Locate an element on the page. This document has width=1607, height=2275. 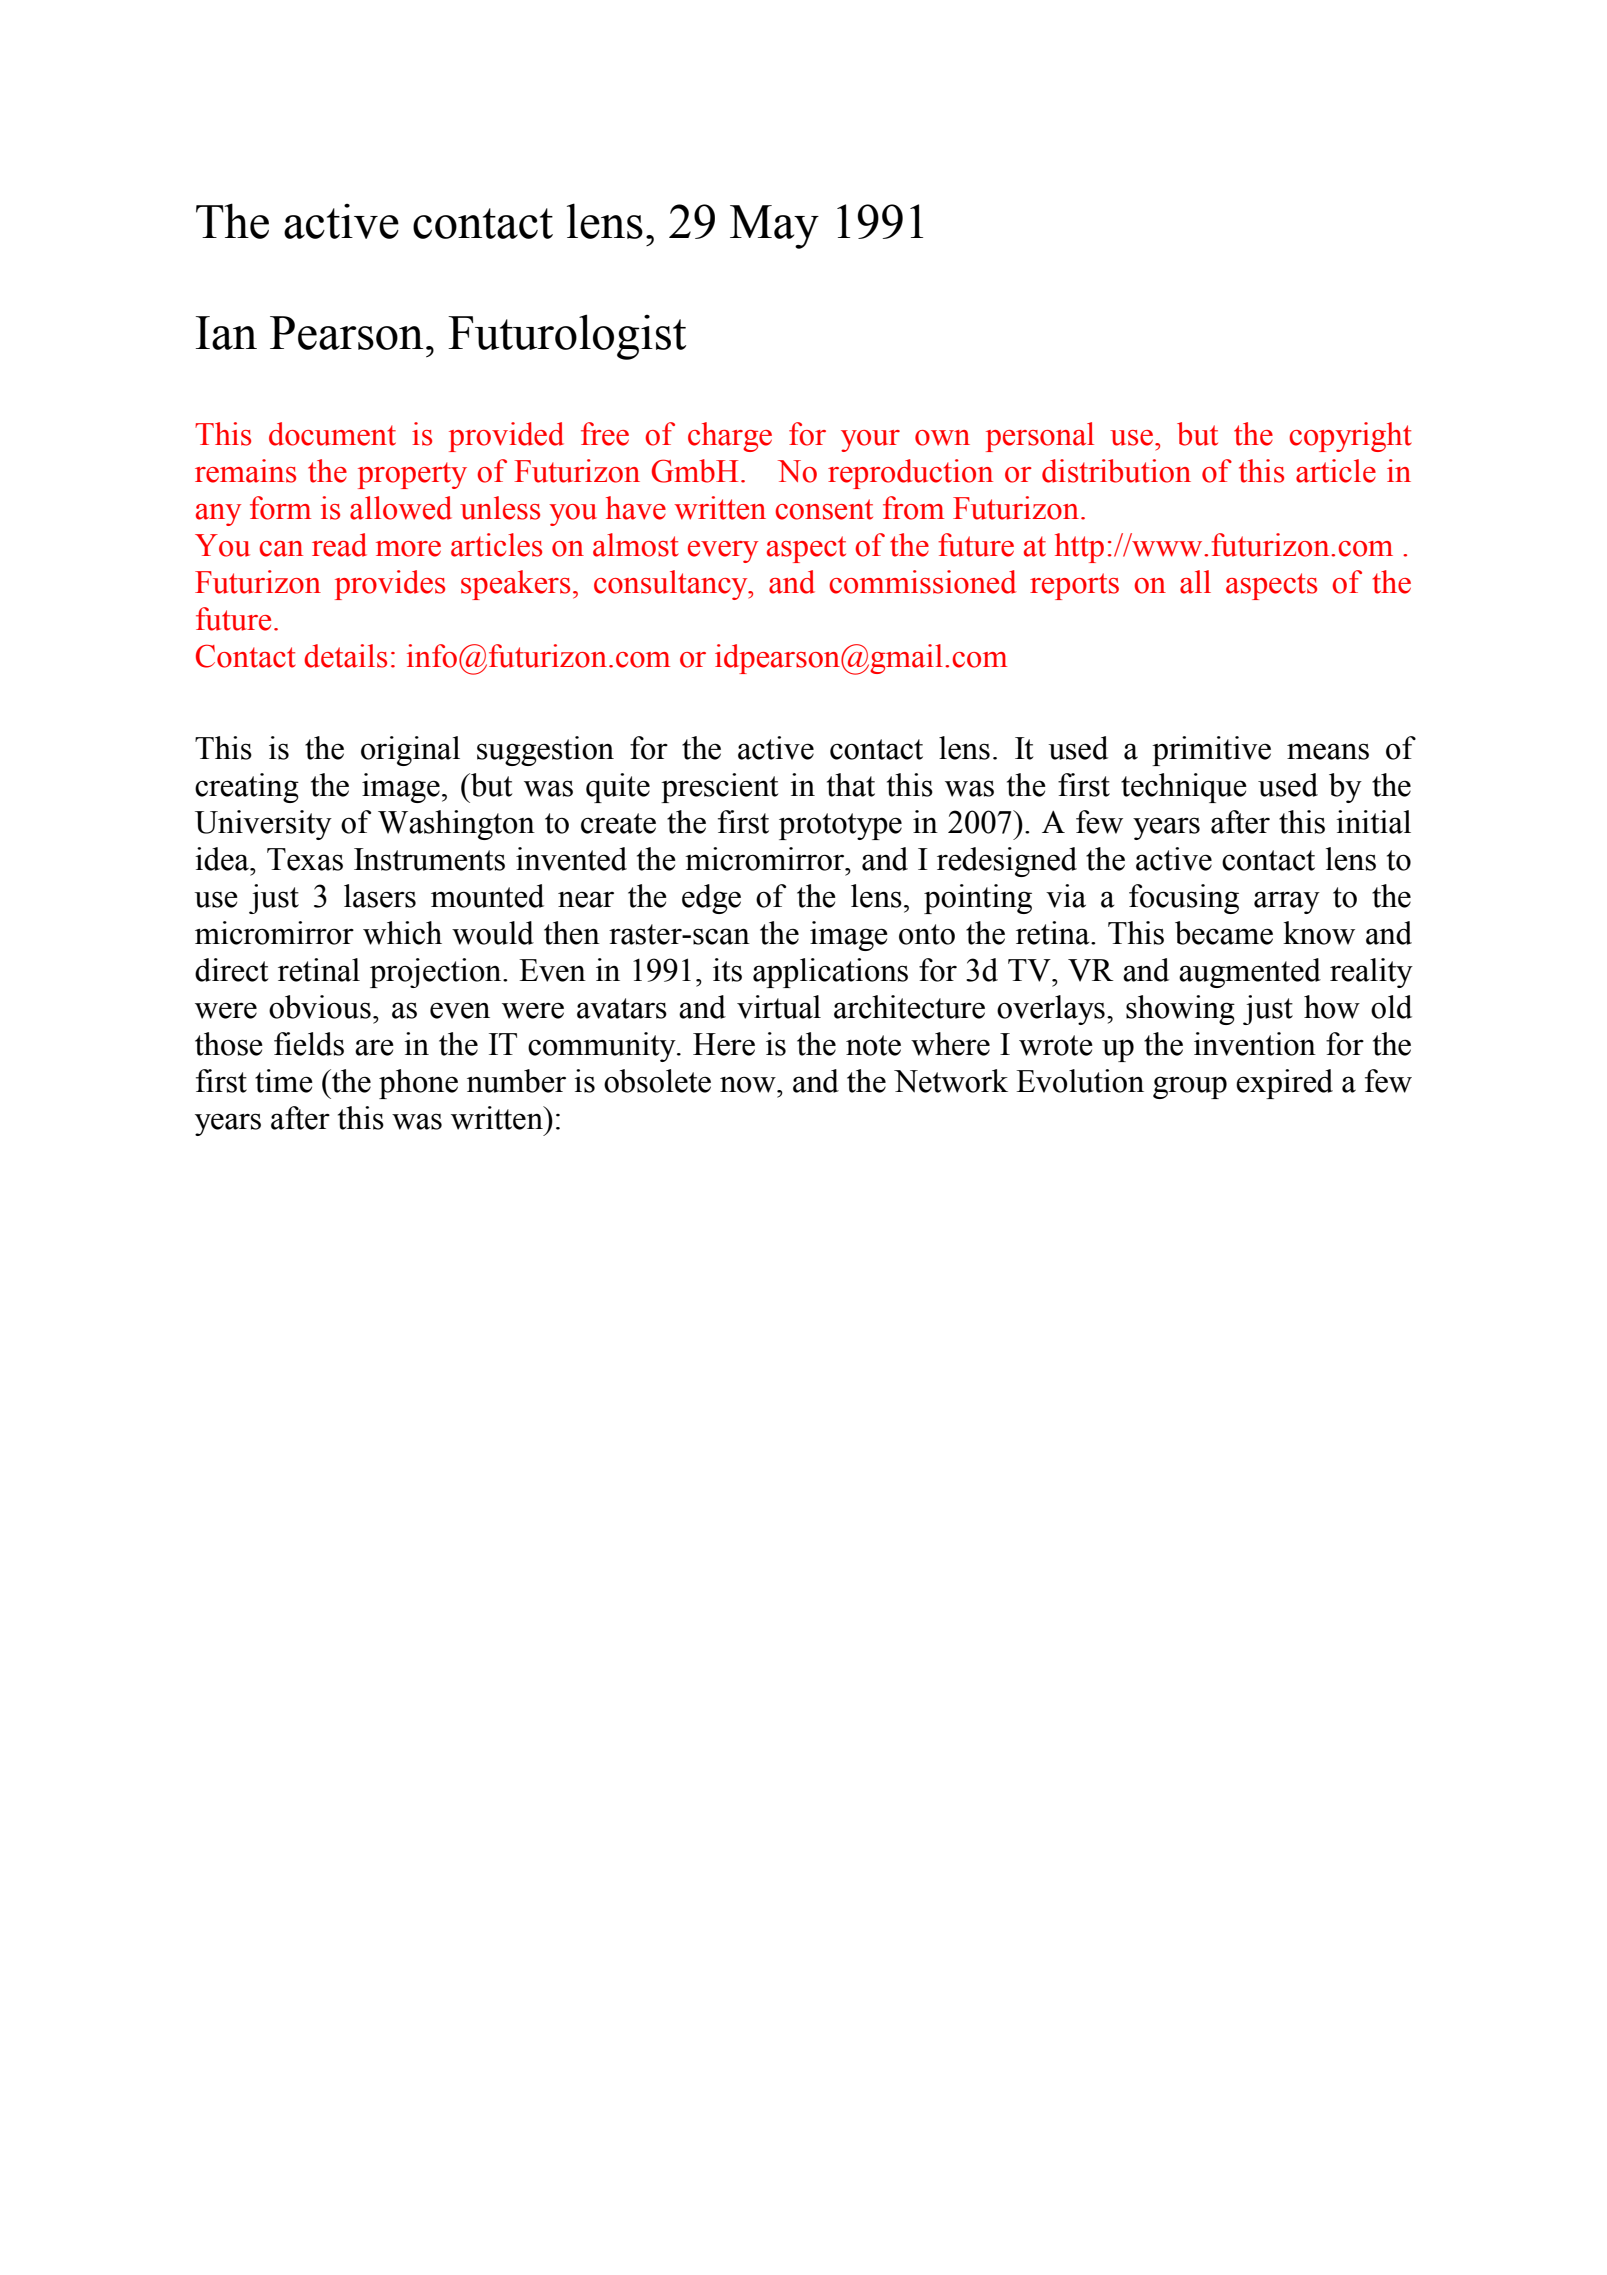
technique is located at coordinates (1184, 788).
